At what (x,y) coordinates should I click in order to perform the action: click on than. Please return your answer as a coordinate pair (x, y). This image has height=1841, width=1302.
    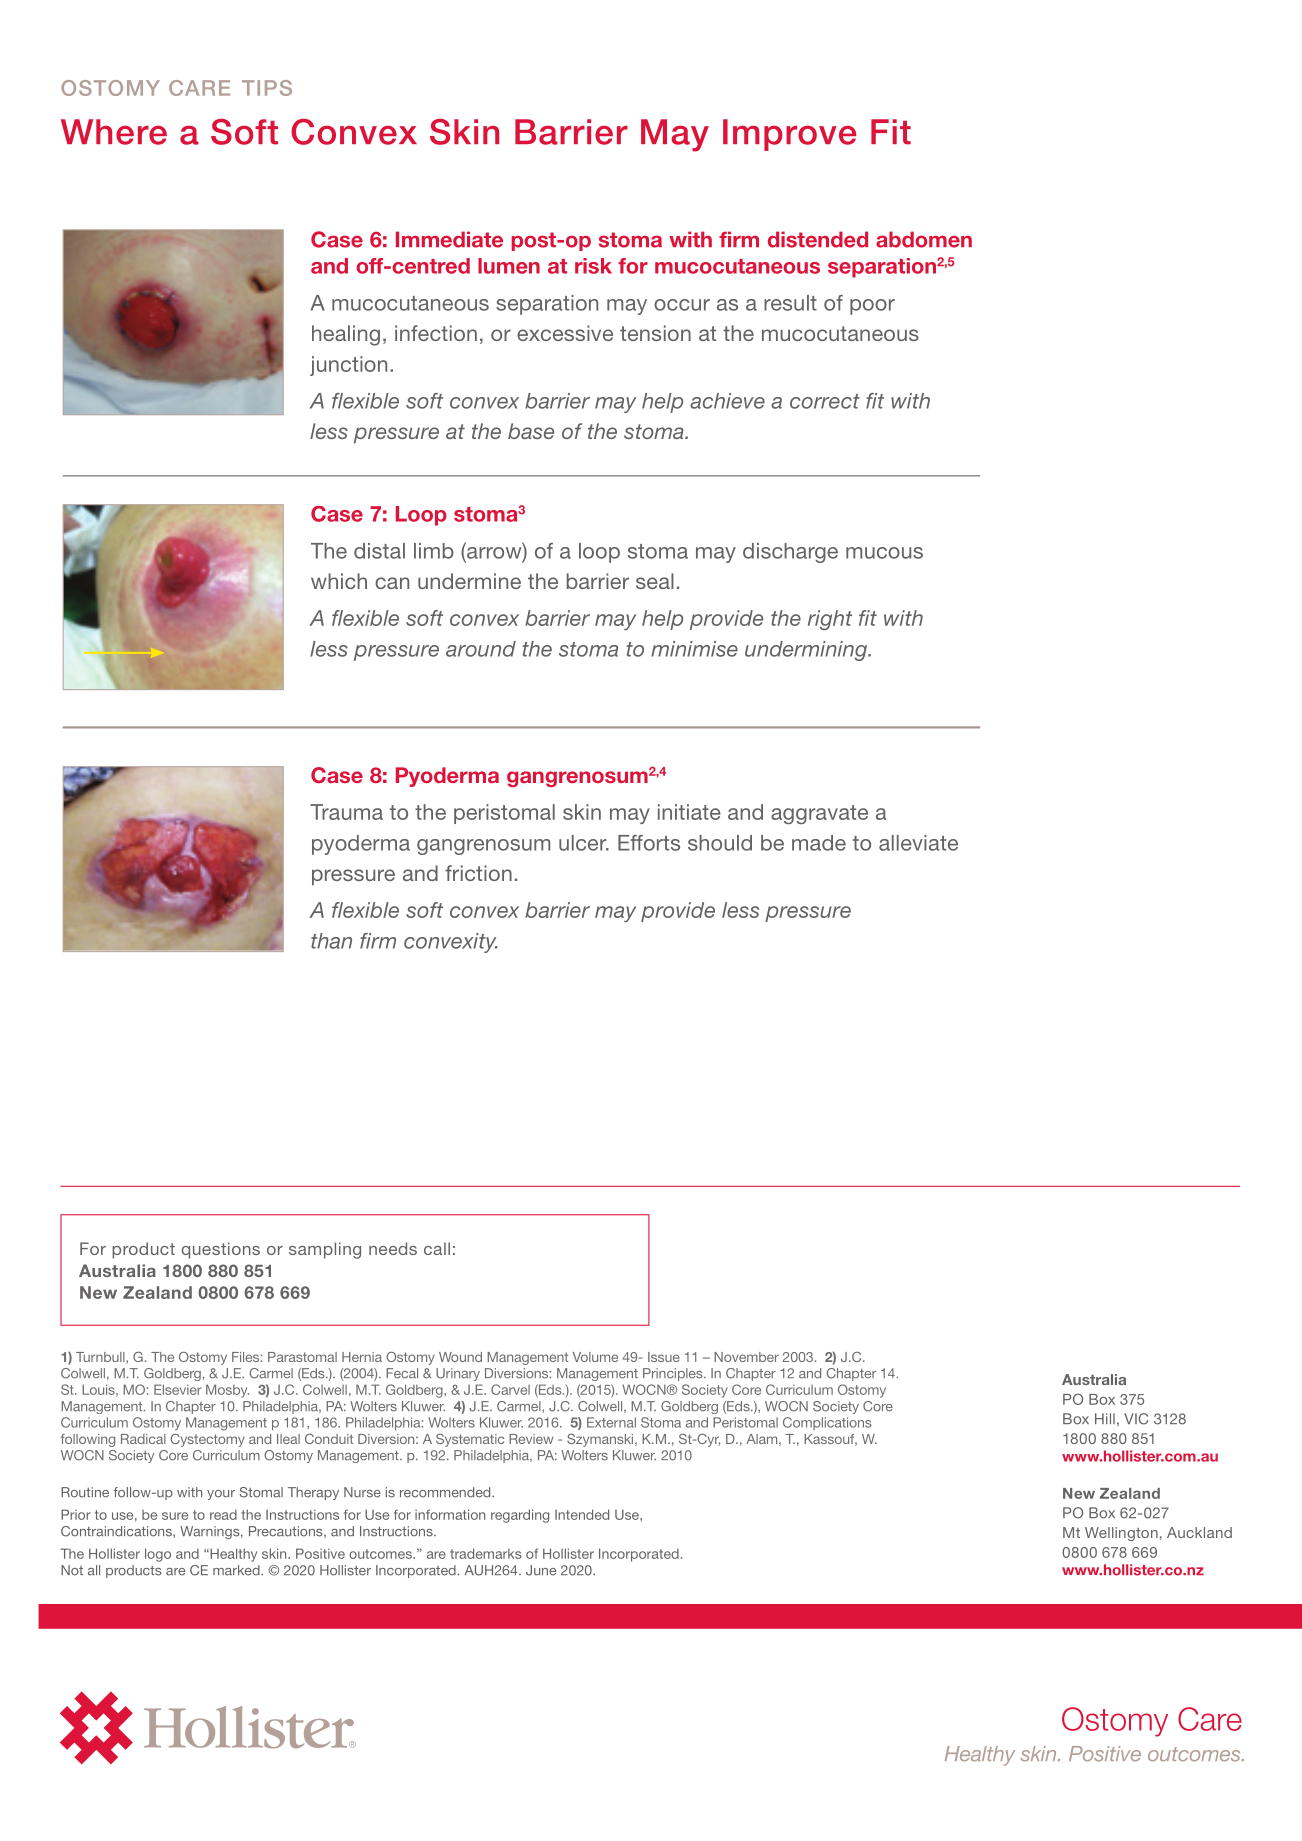
    Looking at the image, I should click on (331, 941).
